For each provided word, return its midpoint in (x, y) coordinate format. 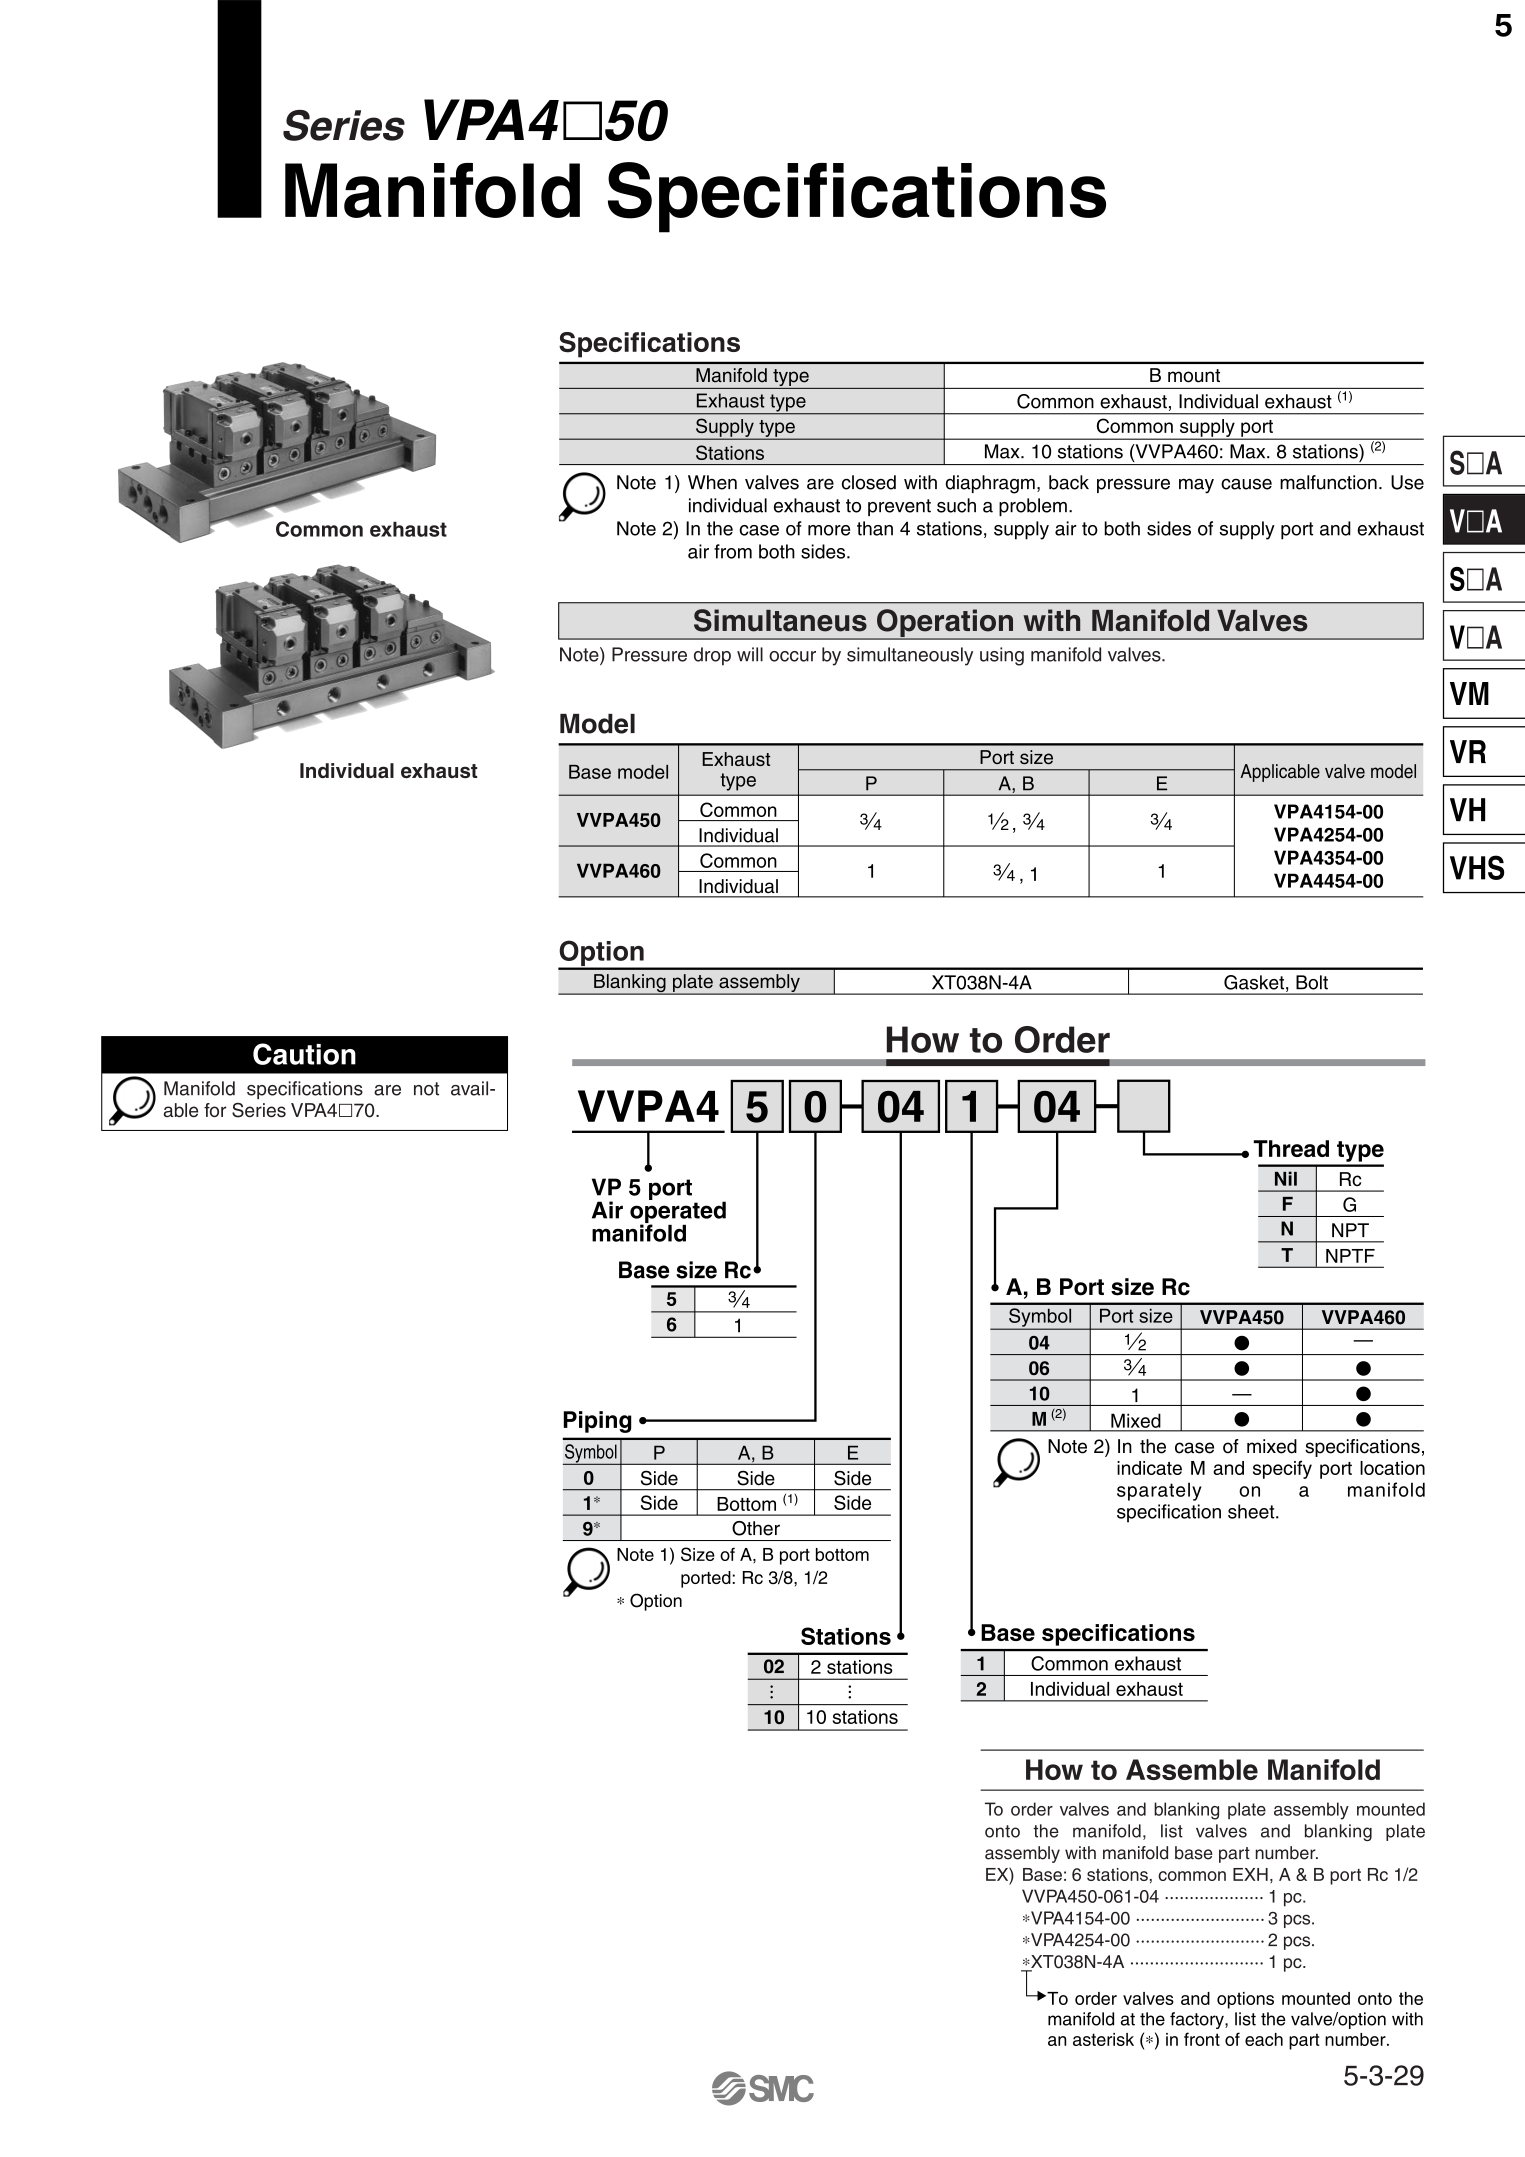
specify (1282, 1469)
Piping (598, 1422)
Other (756, 1528)
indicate (1149, 1468)
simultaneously (910, 656)
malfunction (1328, 482)
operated (678, 1212)
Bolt (1312, 982)
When (712, 482)
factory (1198, 2020)
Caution (304, 1054)
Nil (1286, 1178)
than (875, 528)
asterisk (1103, 2039)
